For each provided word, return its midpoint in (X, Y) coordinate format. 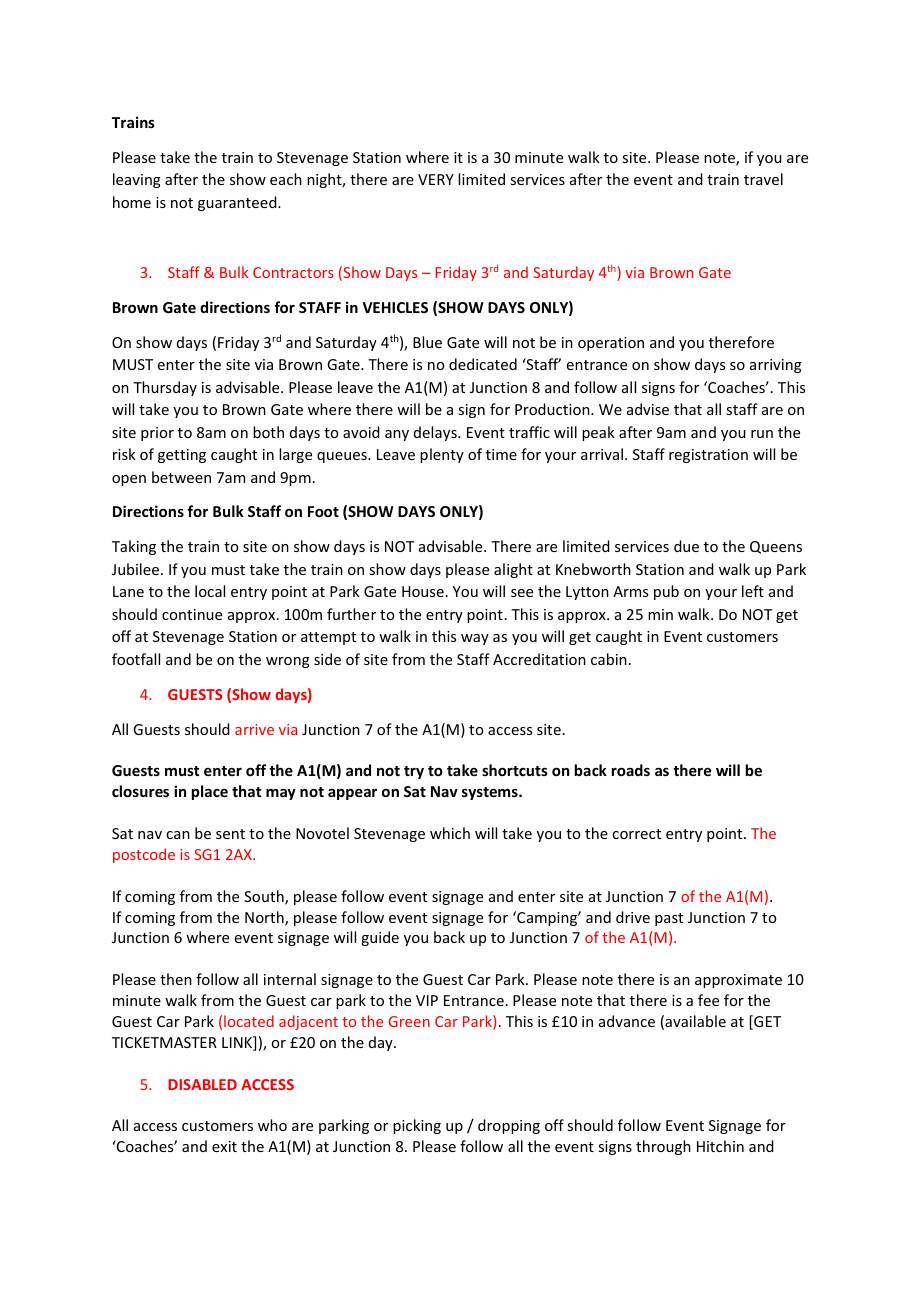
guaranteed (238, 203)
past (669, 919)
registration (708, 456)
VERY (436, 179)
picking (417, 1126)
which (450, 833)
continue (192, 614)
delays (436, 433)
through (663, 1147)
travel (763, 179)
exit (224, 1146)
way (475, 639)
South (265, 897)
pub (666, 592)
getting (182, 456)
